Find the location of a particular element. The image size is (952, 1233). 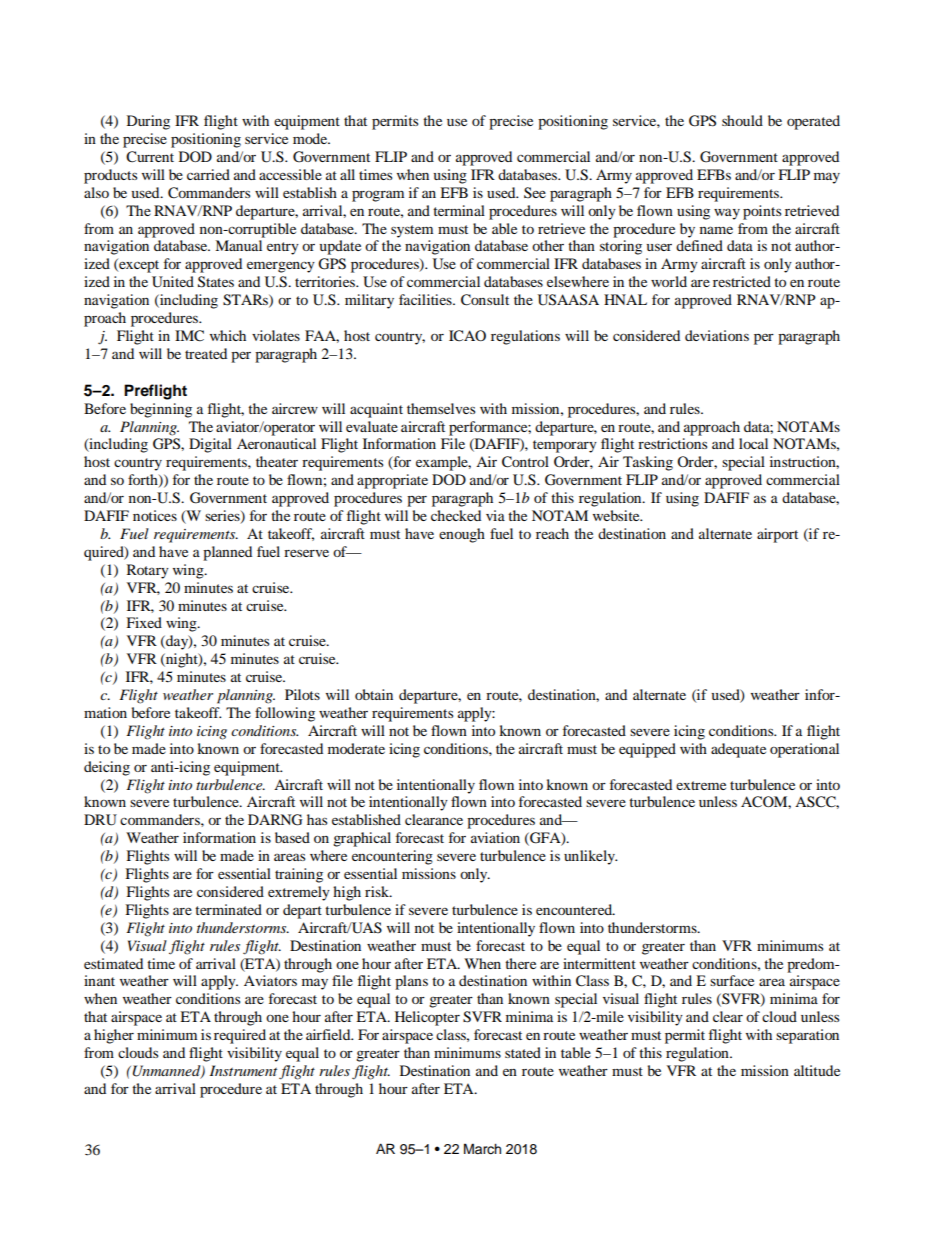

airport is located at coordinates (777, 535).
